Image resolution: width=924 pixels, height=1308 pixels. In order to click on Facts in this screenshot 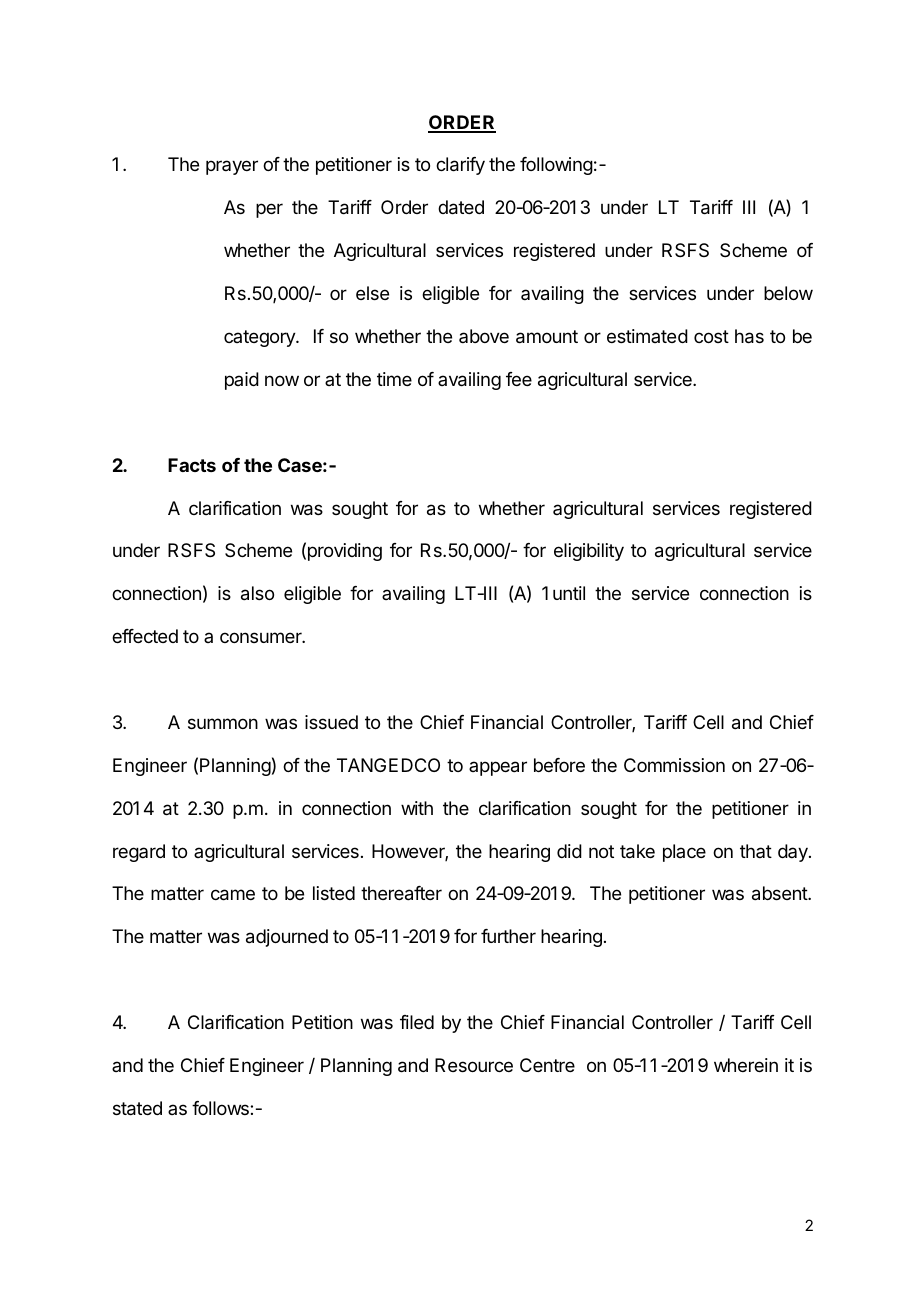, I will do `click(192, 465)`.
